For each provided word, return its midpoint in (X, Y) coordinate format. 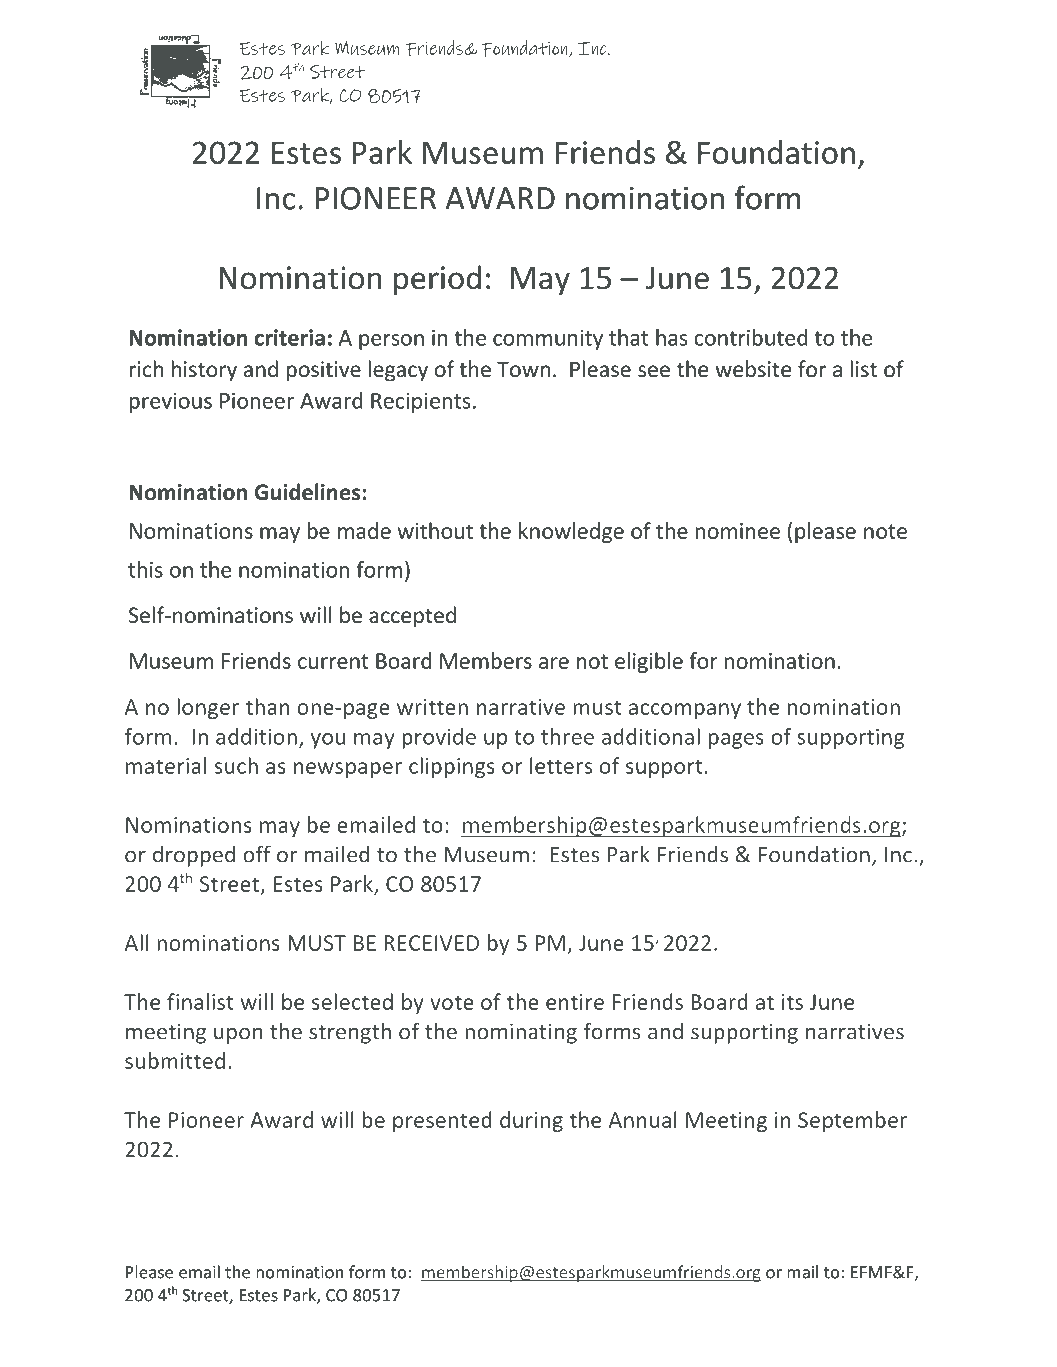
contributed (751, 337)
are (554, 663)
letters (561, 765)
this (145, 569)
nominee (738, 531)
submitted (175, 1060)
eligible (649, 662)
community (548, 340)
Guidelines (307, 492)
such (236, 765)
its (792, 1002)
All (137, 942)
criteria (290, 337)
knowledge (571, 532)
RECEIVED (431, 943)
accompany (685, 711)
